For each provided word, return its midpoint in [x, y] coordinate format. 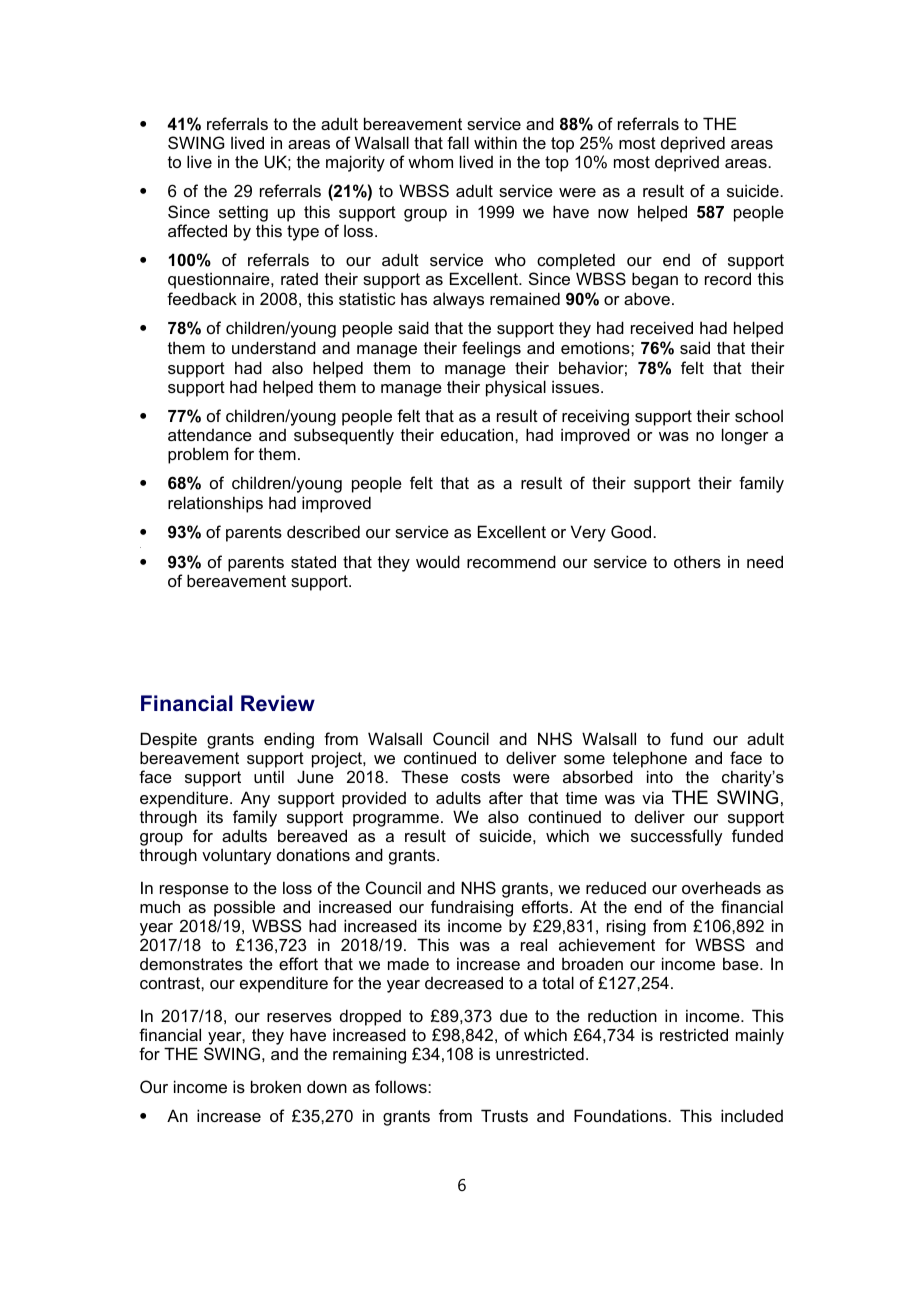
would [438, 561]
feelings [491, 349]
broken [276, 1086]
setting [243, 213]
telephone [650, 761]
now [613, 213]
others [697, 561]
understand [274, 347]
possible [244, 908]
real [534, 944]
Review [278, 703]
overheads [721, 887]
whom [430, 161]
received [662, 327]
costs [480, 777]
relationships [215, 504]
